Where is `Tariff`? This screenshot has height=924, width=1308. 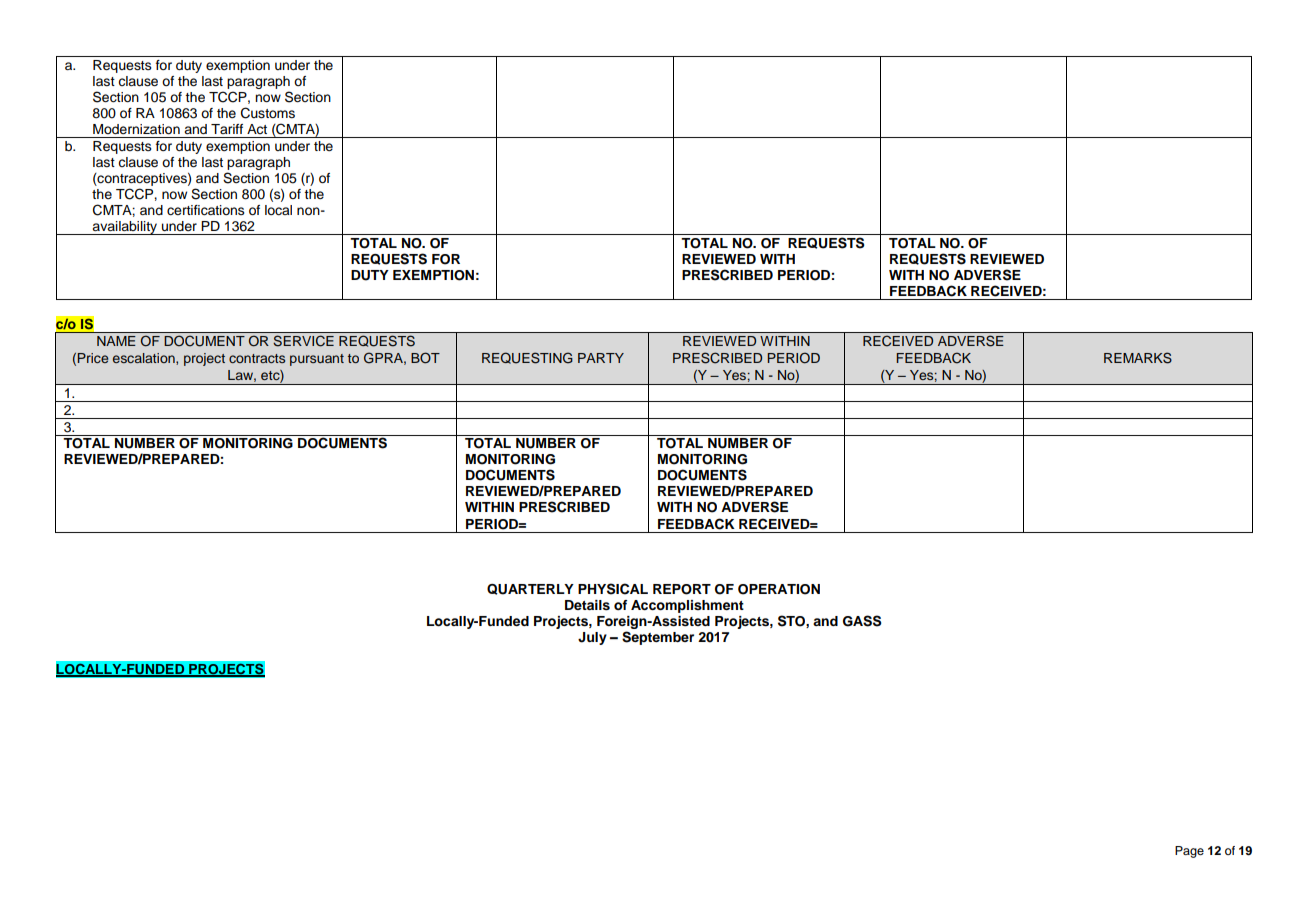
Tariff is located at coordinates (227, 129).
